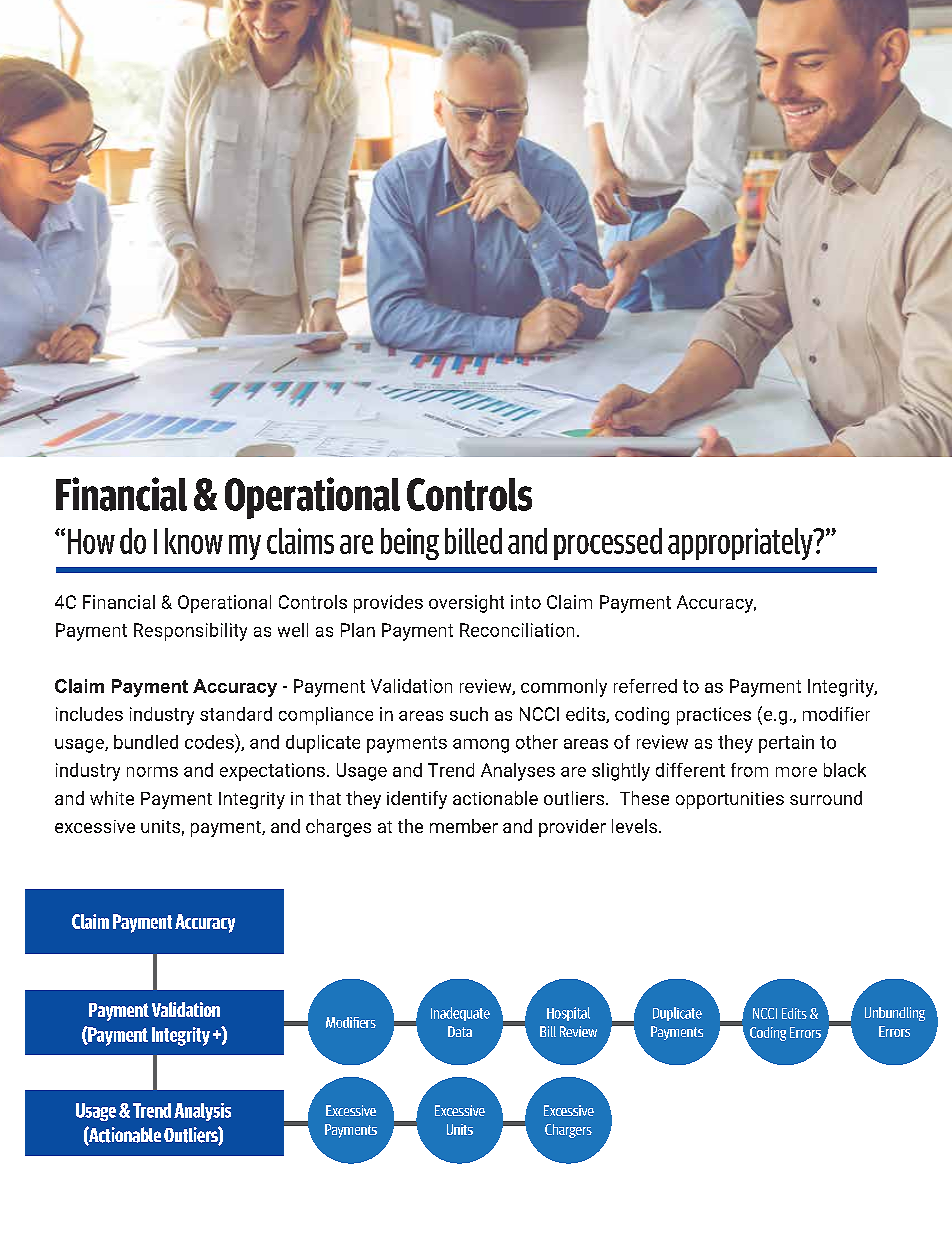 The height and width of the page is (1233, 952). I want to click on appropriately, so click(741, 544).
